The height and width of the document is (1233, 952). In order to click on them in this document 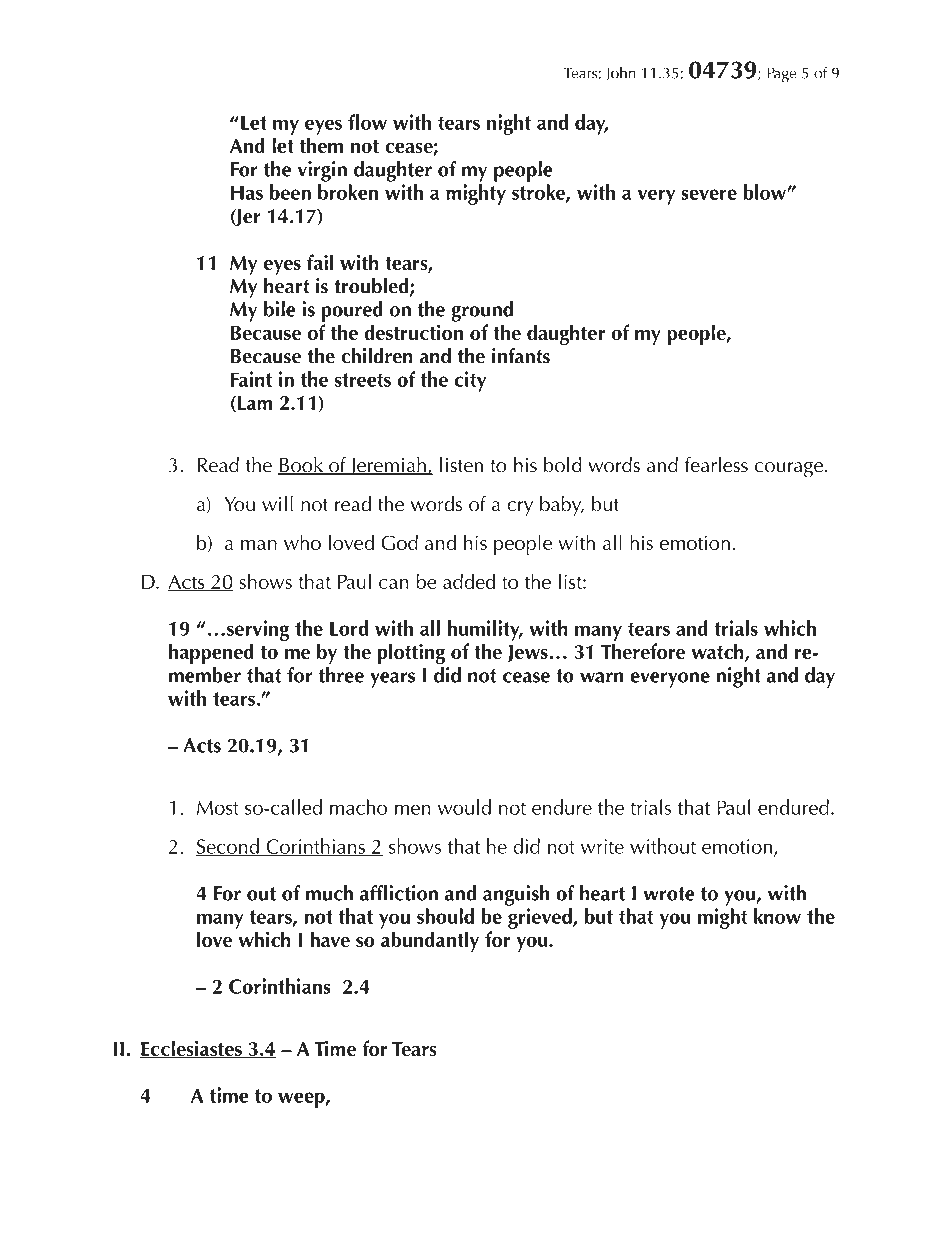, I will do `click(321, 145)`.
